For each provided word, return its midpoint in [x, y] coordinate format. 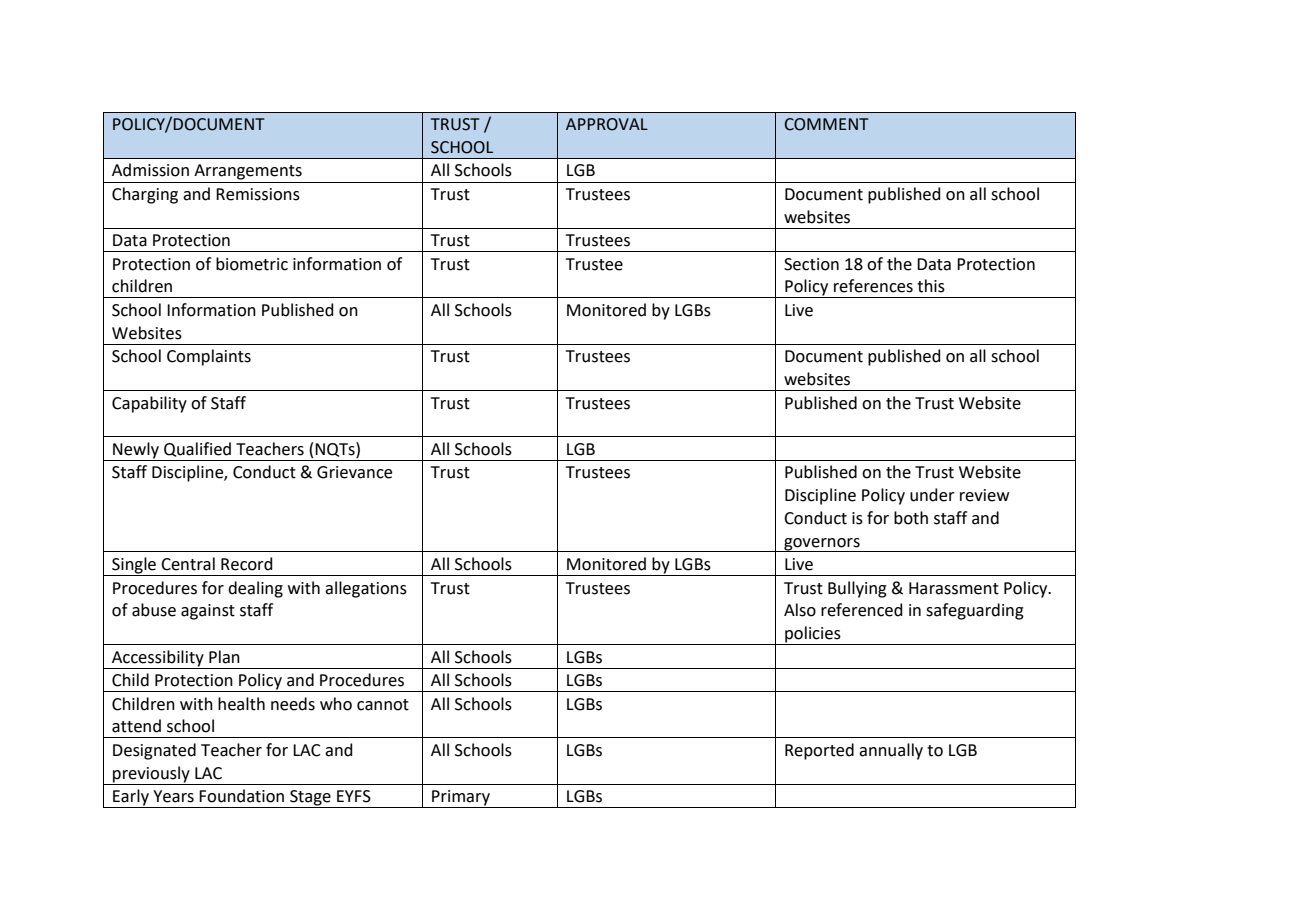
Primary [461, 799]
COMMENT [826, 124]
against [208, 612]
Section [811, 264]
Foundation [241, 796]
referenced [862, 610]
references [873, 286]
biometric [252, 264]
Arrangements [248, 172]
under [932, 495]
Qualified [197, 449]
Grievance [354, 472]
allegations [366, 589]
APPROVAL [607, 124]
